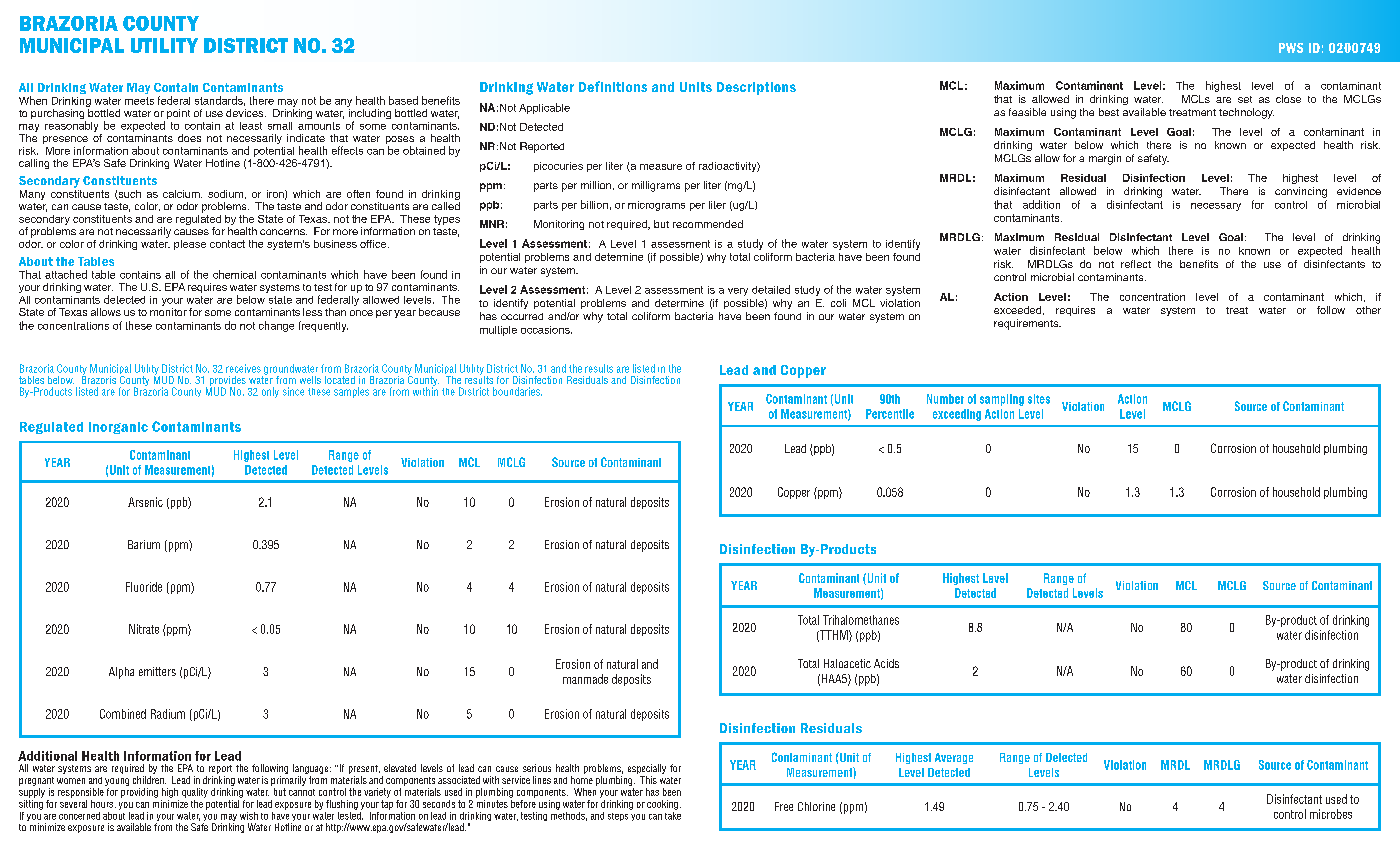  Describe the element at coordinates (195, 793) in the image. I see `quality` at that location.
